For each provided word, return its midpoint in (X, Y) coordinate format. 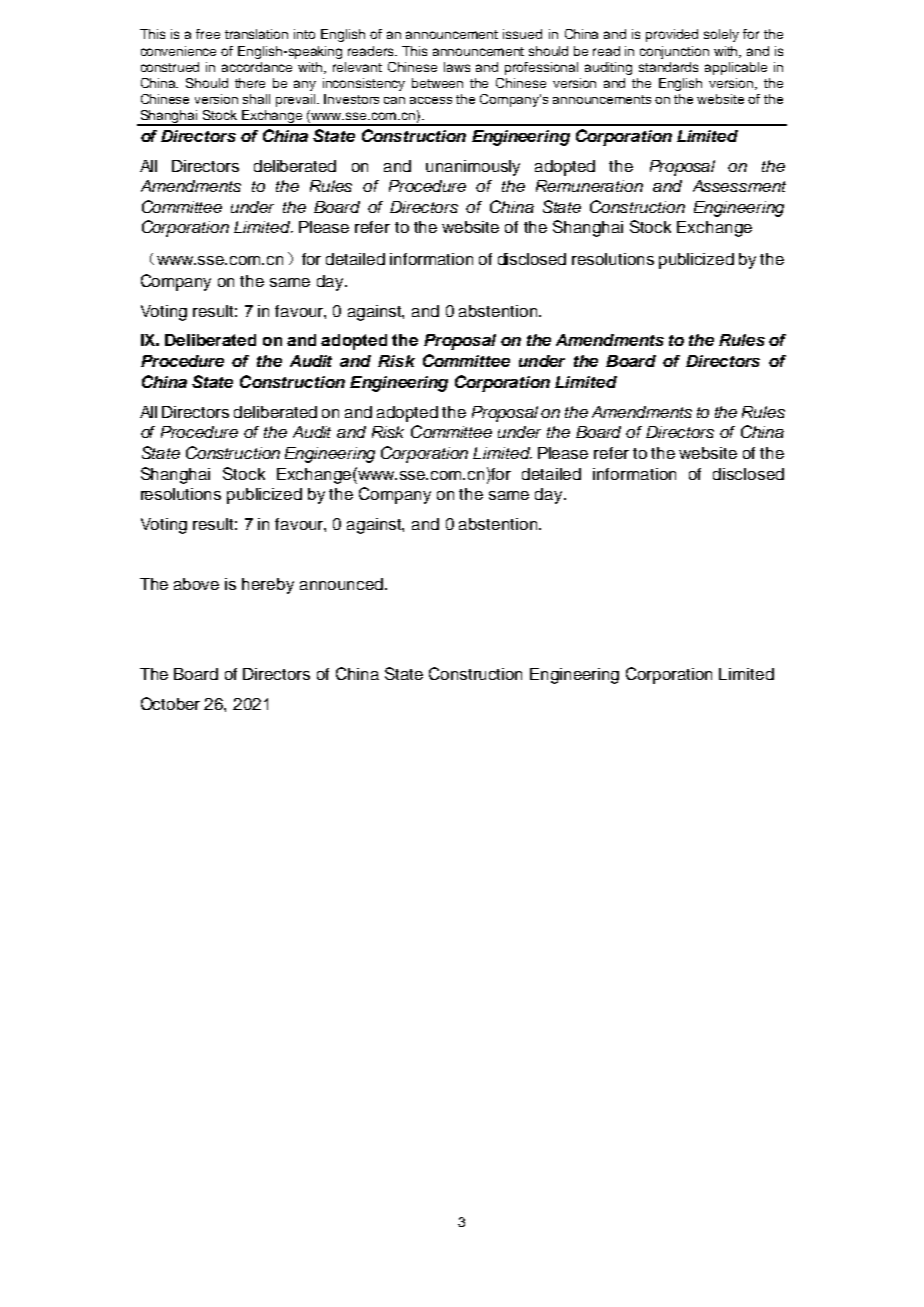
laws (457, 67)
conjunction (674, 52)
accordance (257, 67)
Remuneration (589, 186)
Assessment (739, 186)
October (170, 703)
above (196, 584)
